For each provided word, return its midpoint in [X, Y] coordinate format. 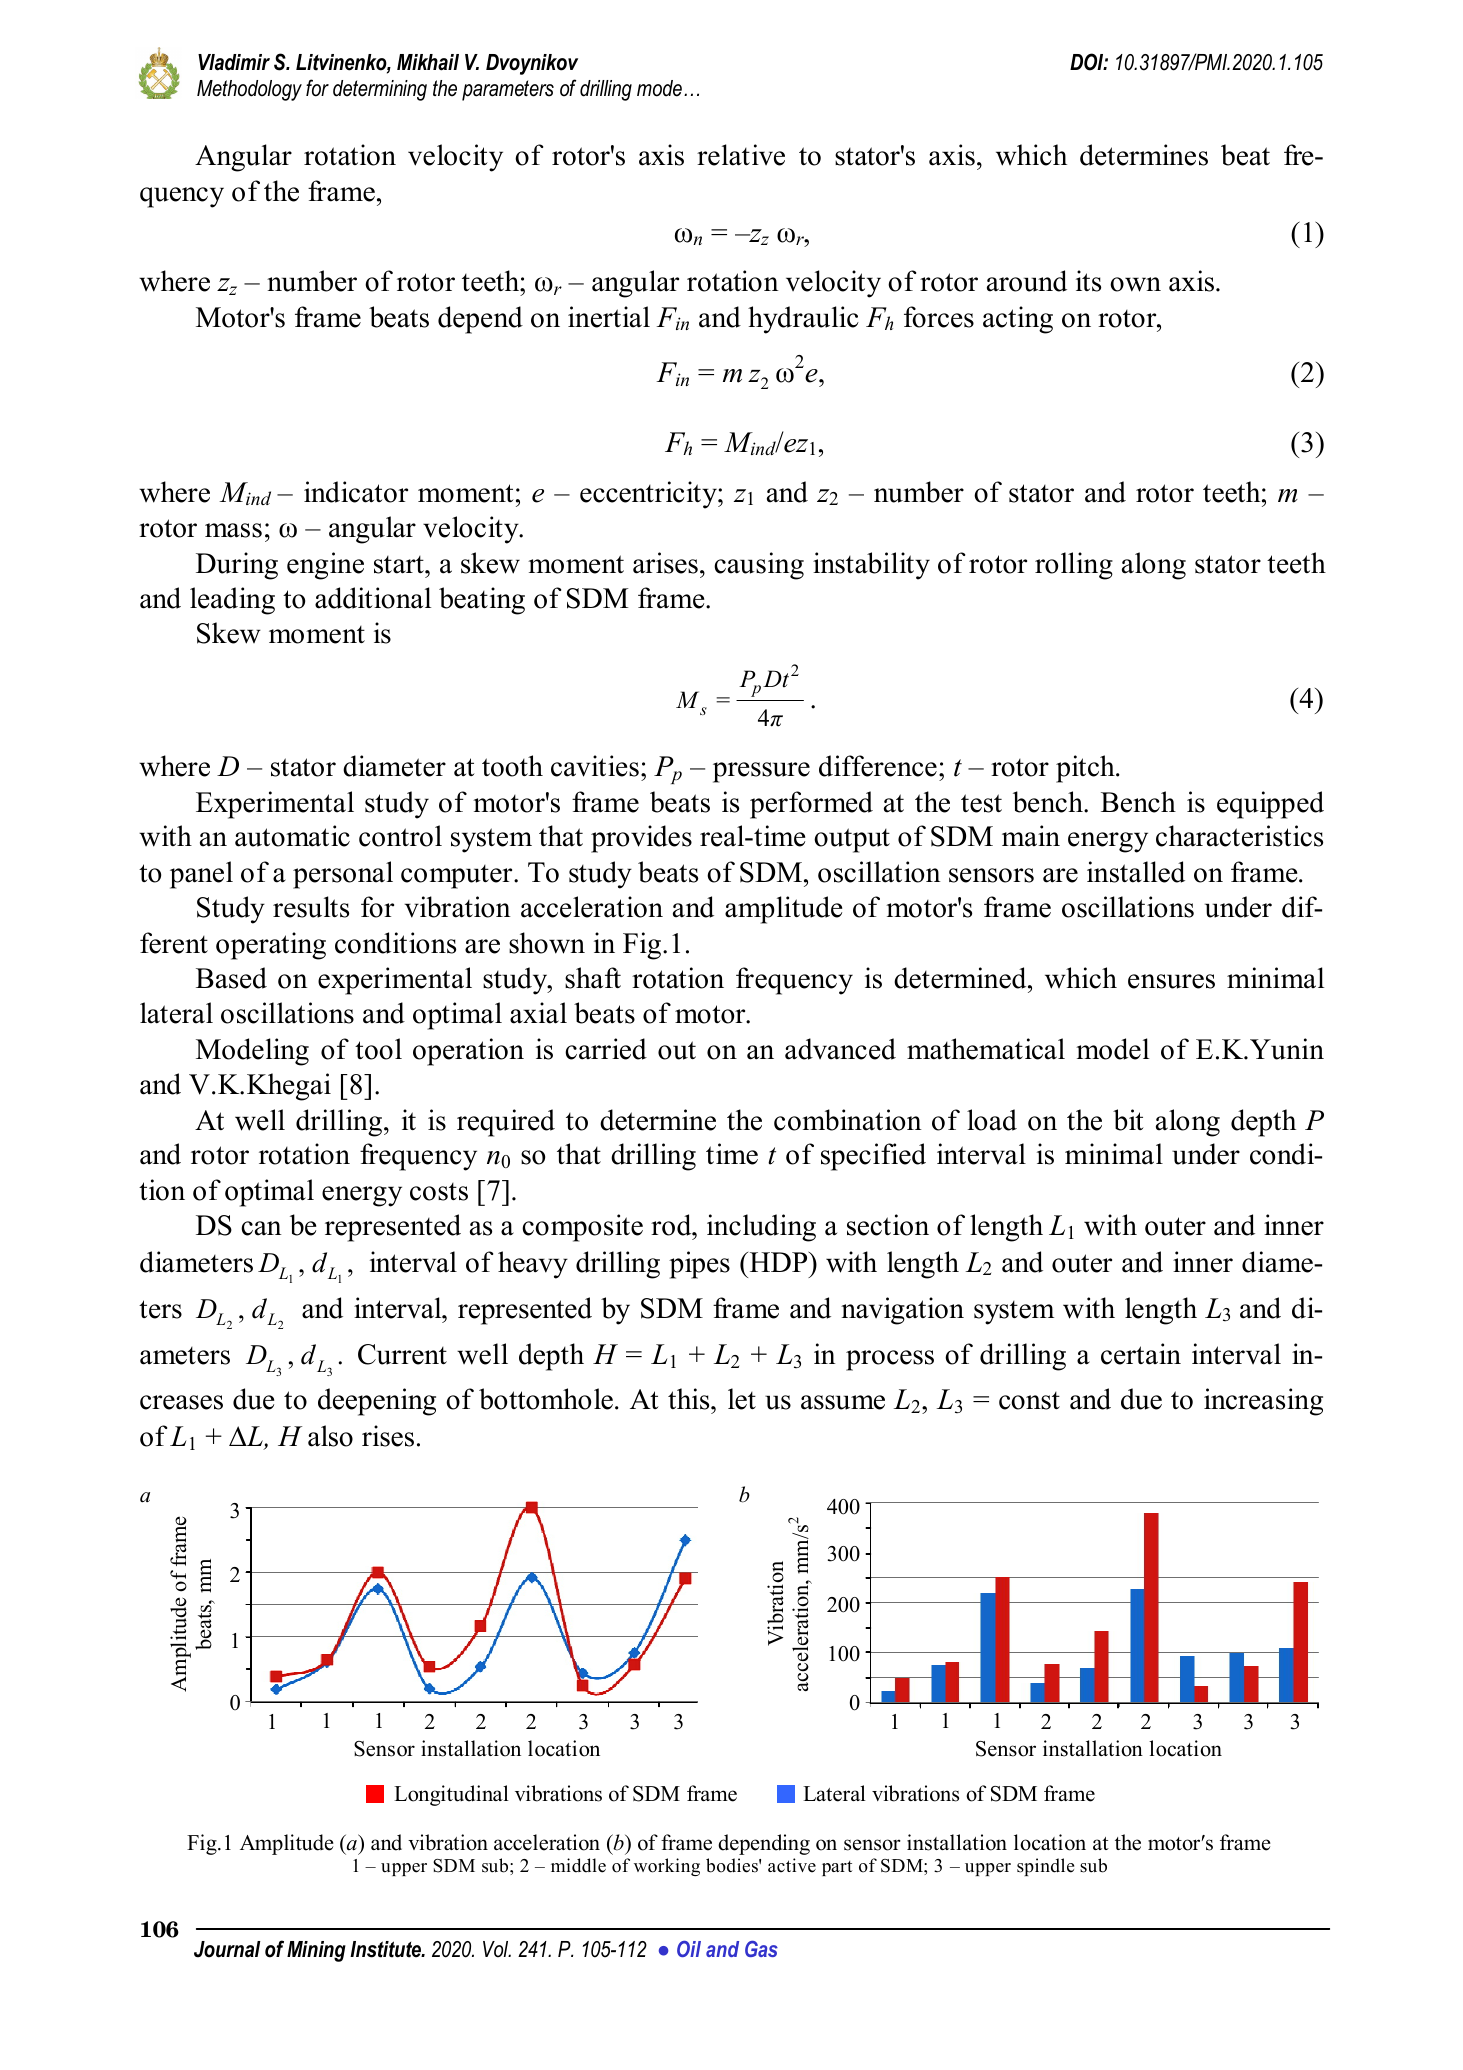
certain [1141, 1354]
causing [759, 566]
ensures [1171, 981]
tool [378, 1049]
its [1088, 281]
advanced [840, 1049]
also [330, 1436]
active [792, 1865]
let [742, 1399]
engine [325, 566]
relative [741, 155]
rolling [1074, 566]
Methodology [249, 90]
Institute [387, 1949]
